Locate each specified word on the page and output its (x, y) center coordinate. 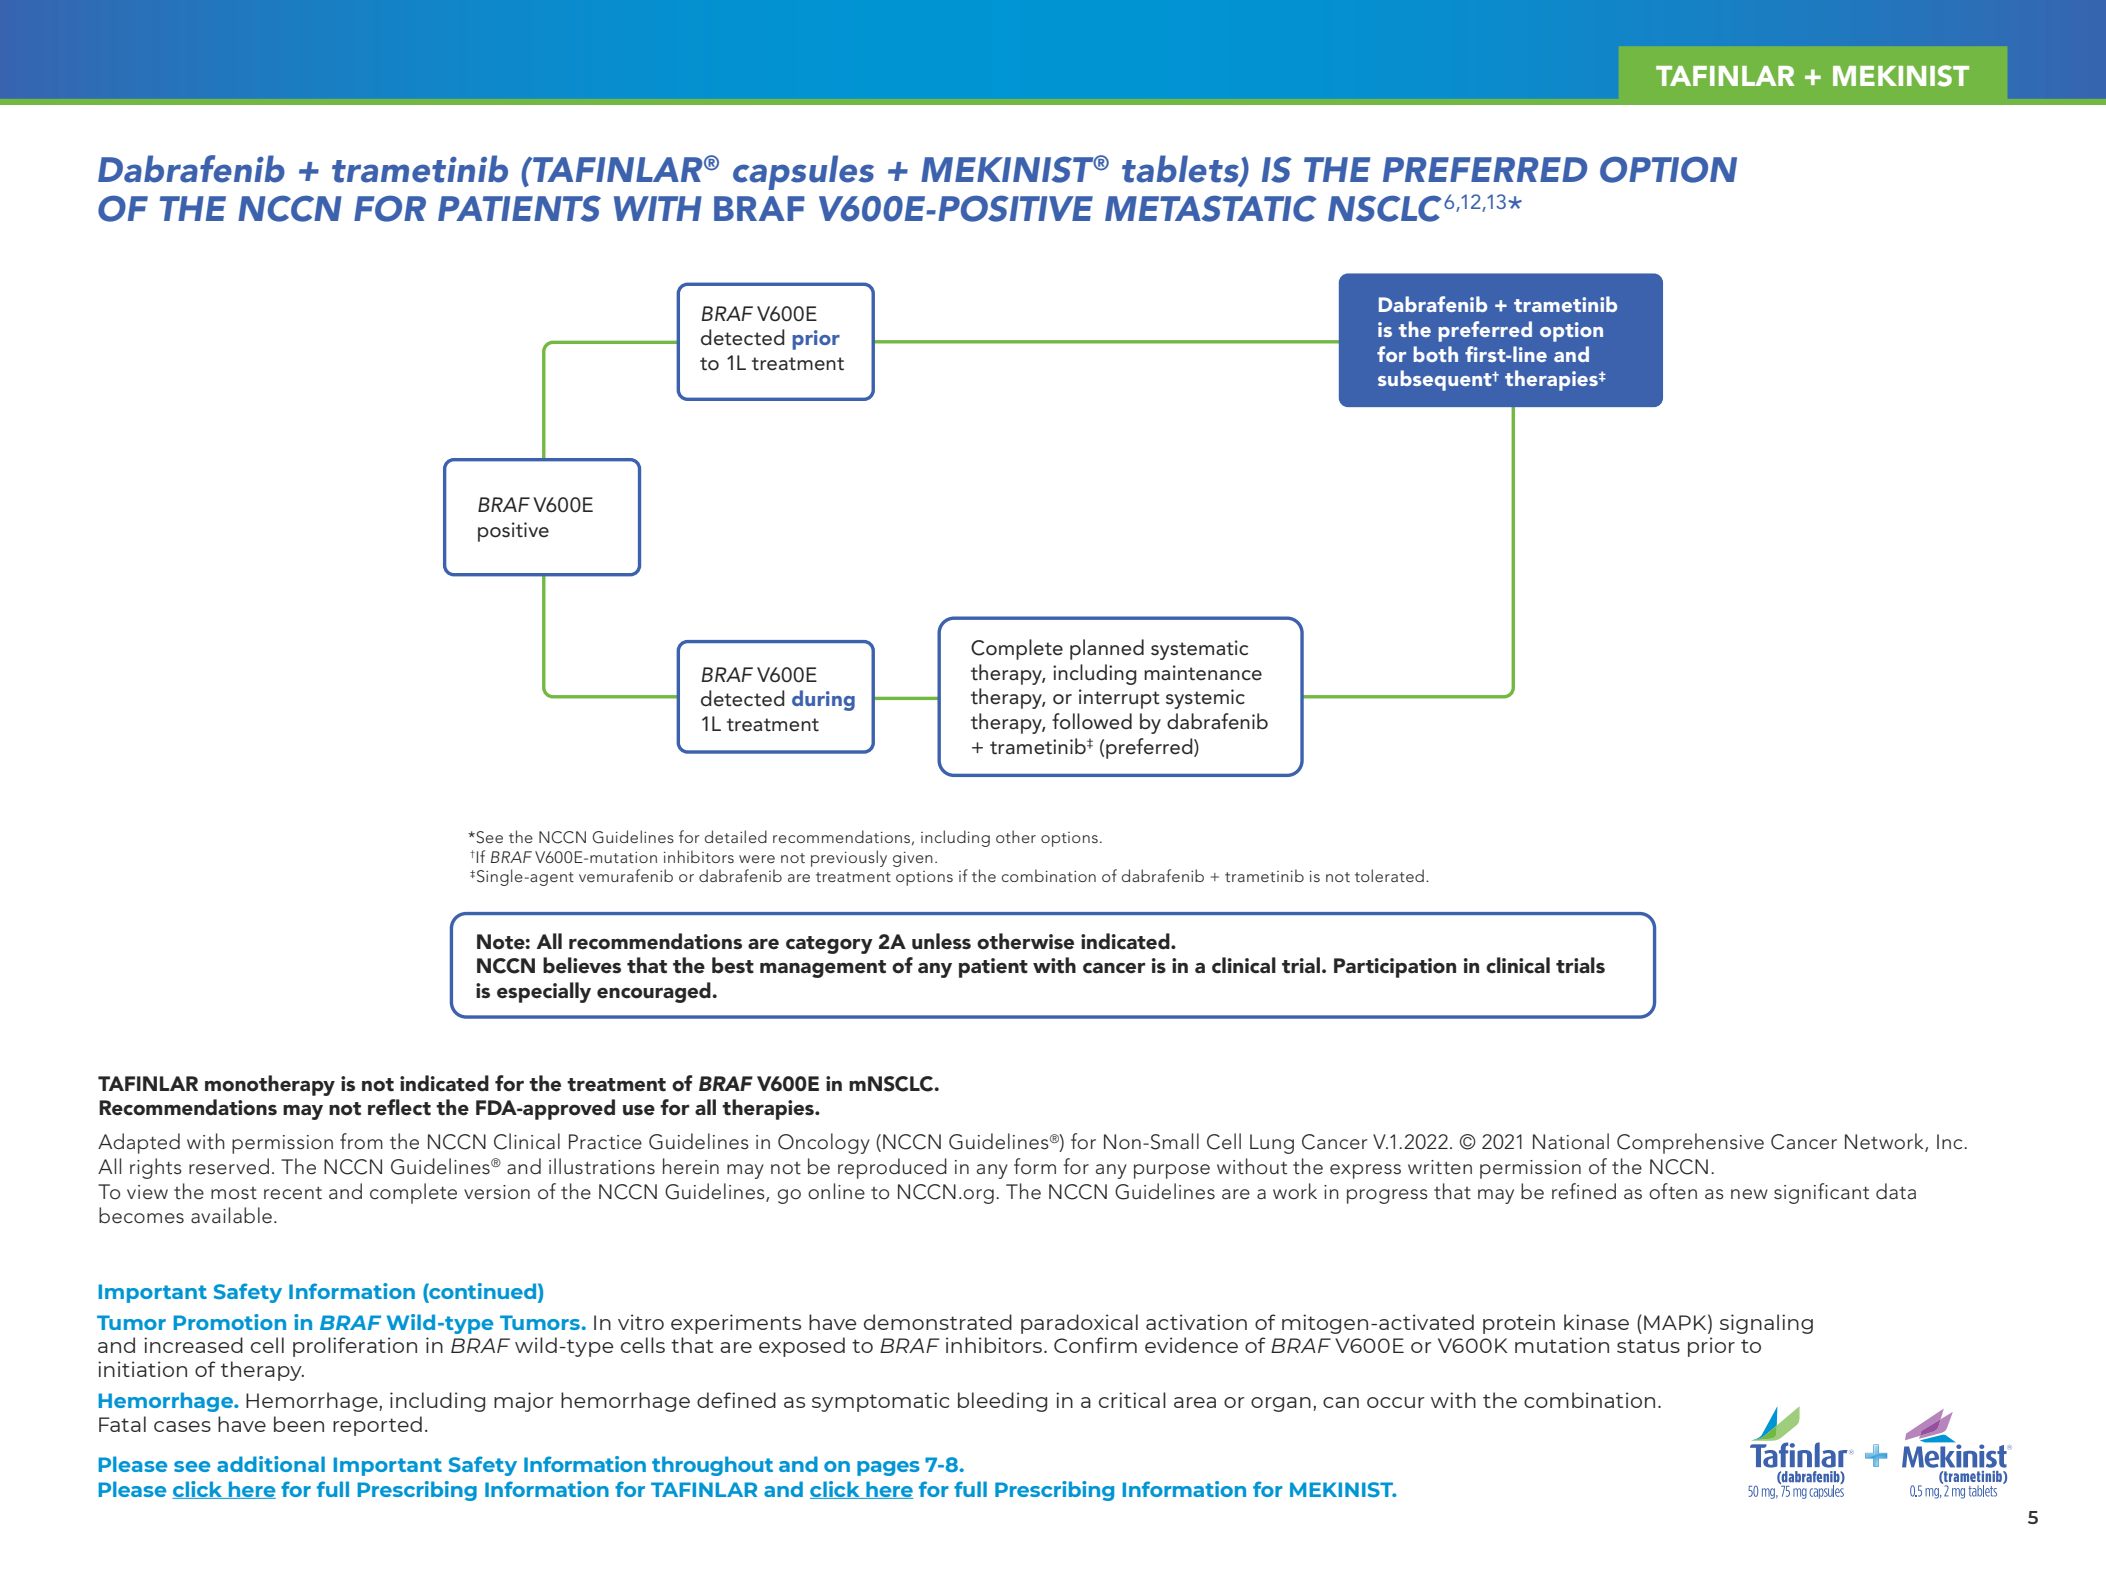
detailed (736, 836)
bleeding (1002, 1402)
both (1435, 354)
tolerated (1389, 875)
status (1648, 1346)
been (299, 1424)
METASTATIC (1211, 208)
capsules (803, 172)
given (913, 859)
